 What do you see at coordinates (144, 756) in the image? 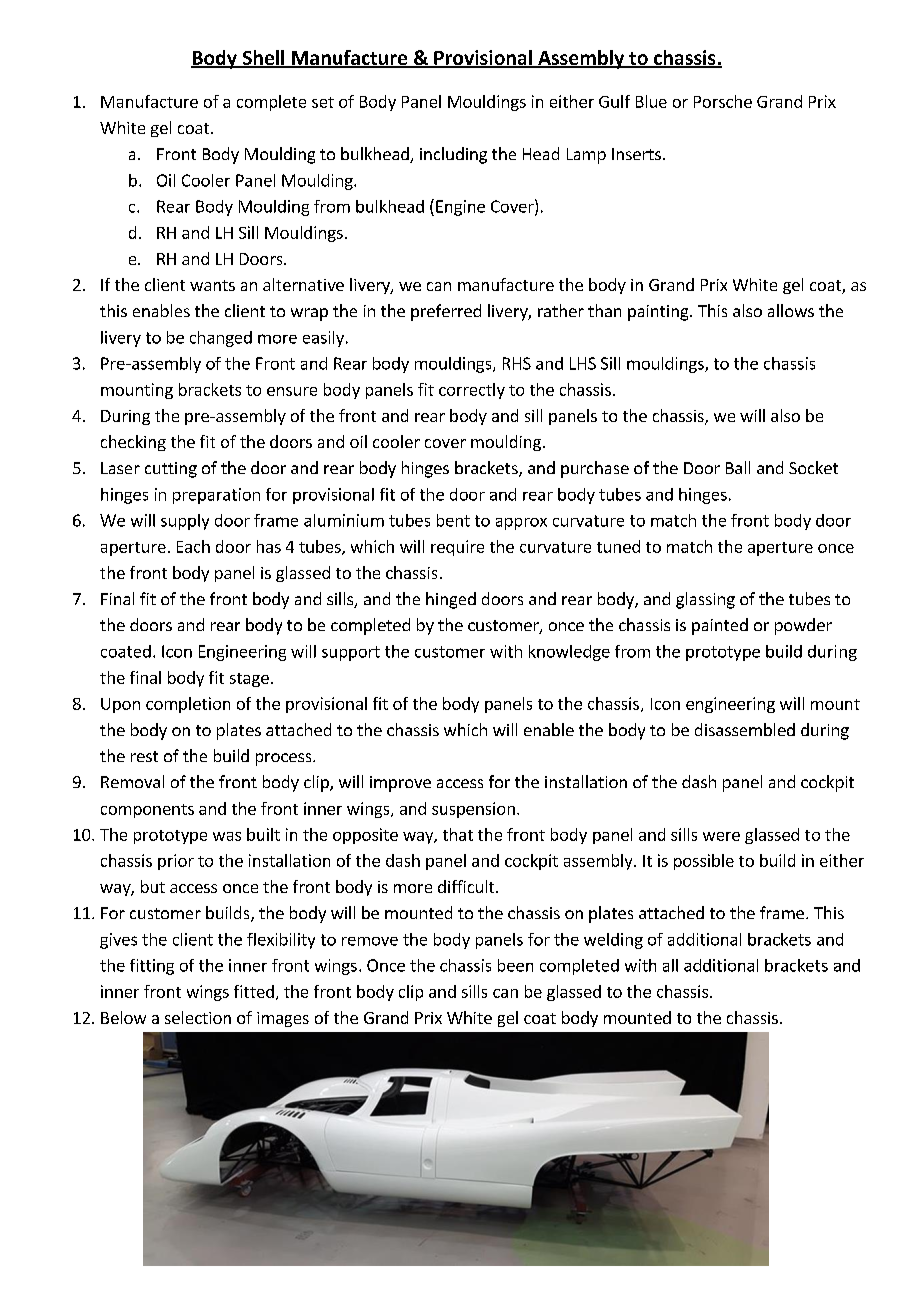
I see `rest` at bounding box center [144, 756].
